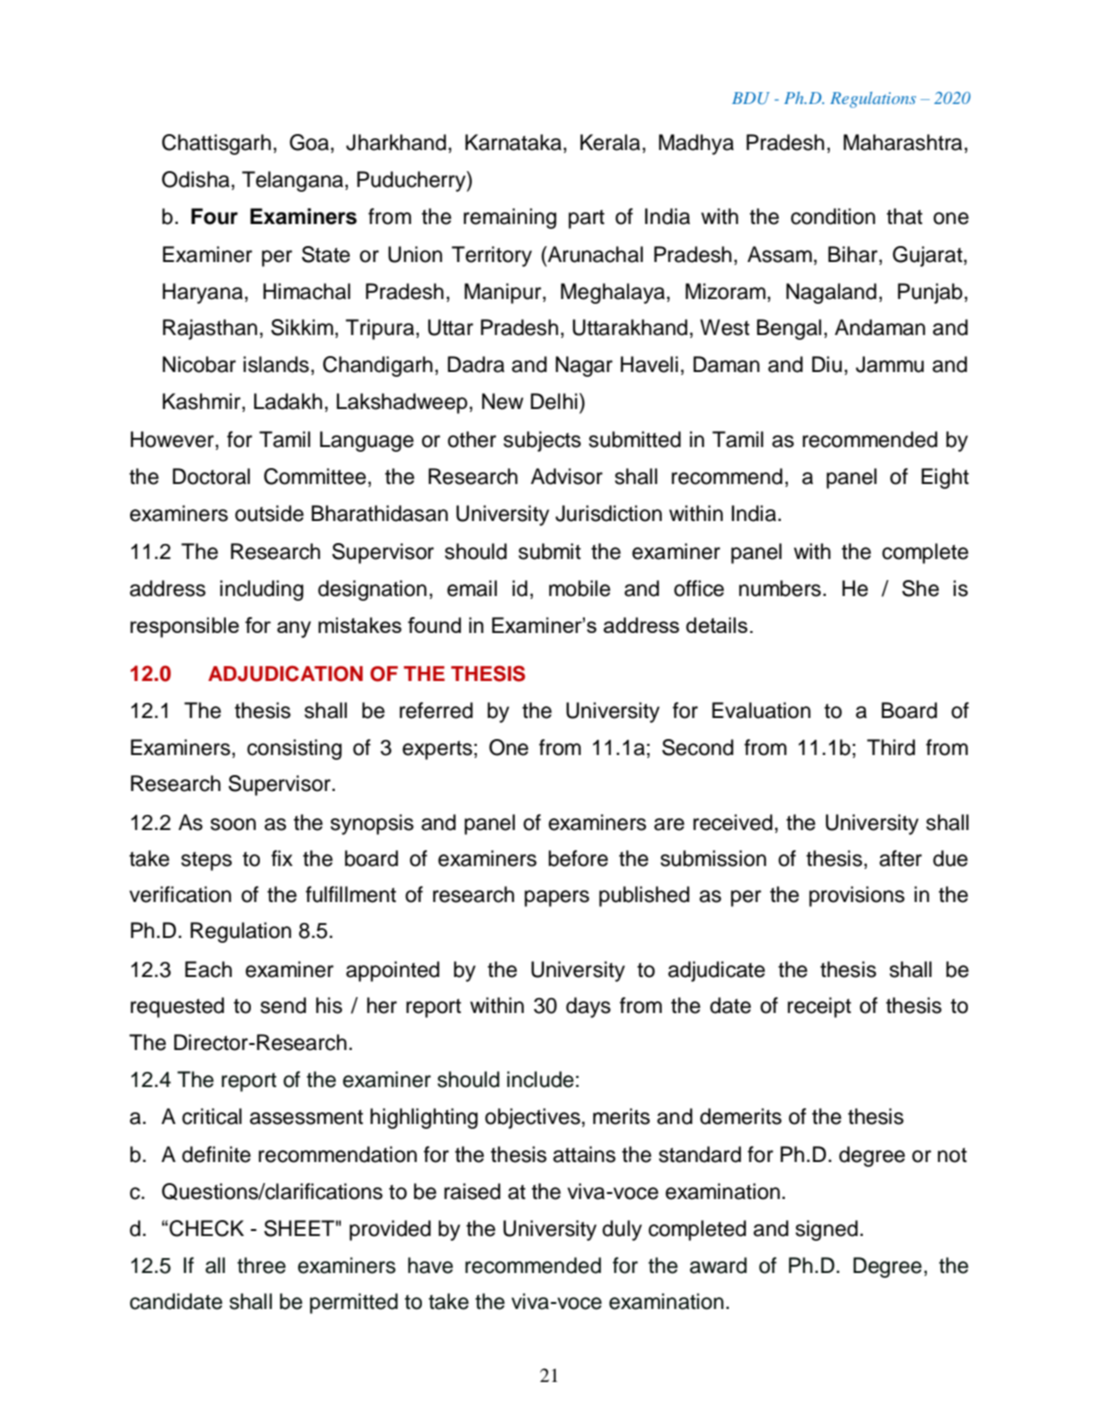  I want to click on Karnataka, so click(514, 142).
